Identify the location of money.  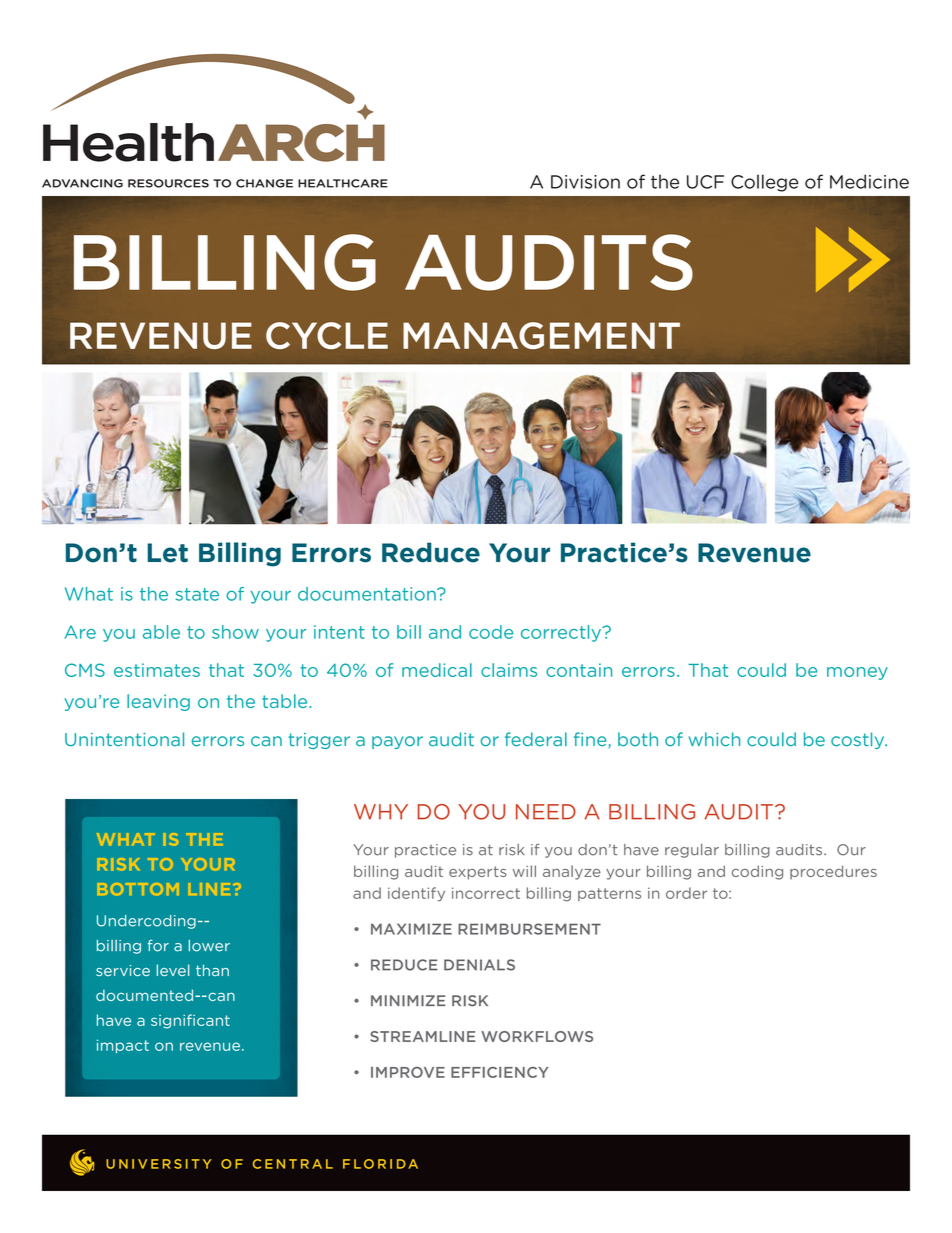
(857, 673).
